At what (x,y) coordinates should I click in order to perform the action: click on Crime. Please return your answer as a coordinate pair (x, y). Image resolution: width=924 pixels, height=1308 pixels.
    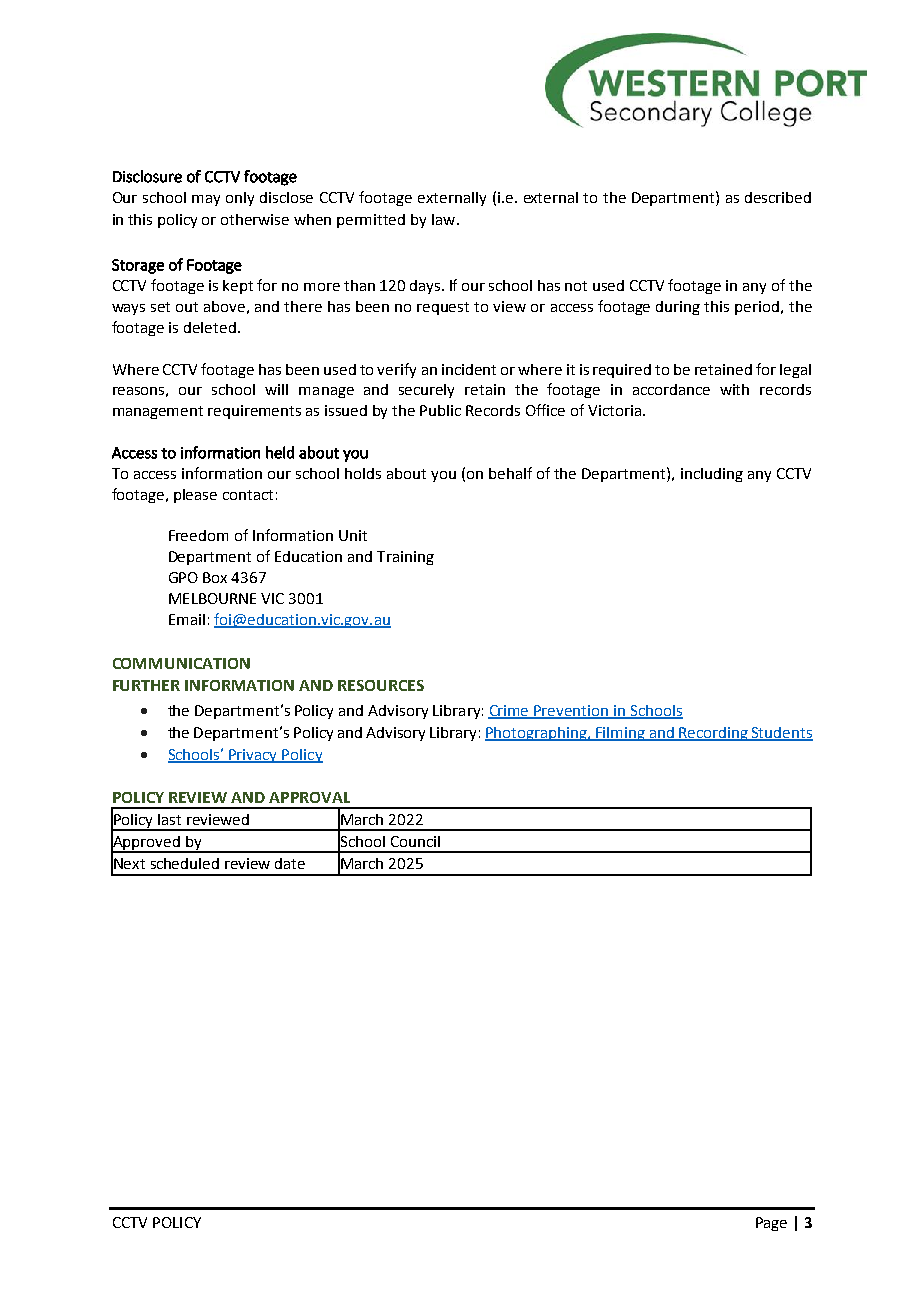
    Looking at the image, I should click on (510, 712).
